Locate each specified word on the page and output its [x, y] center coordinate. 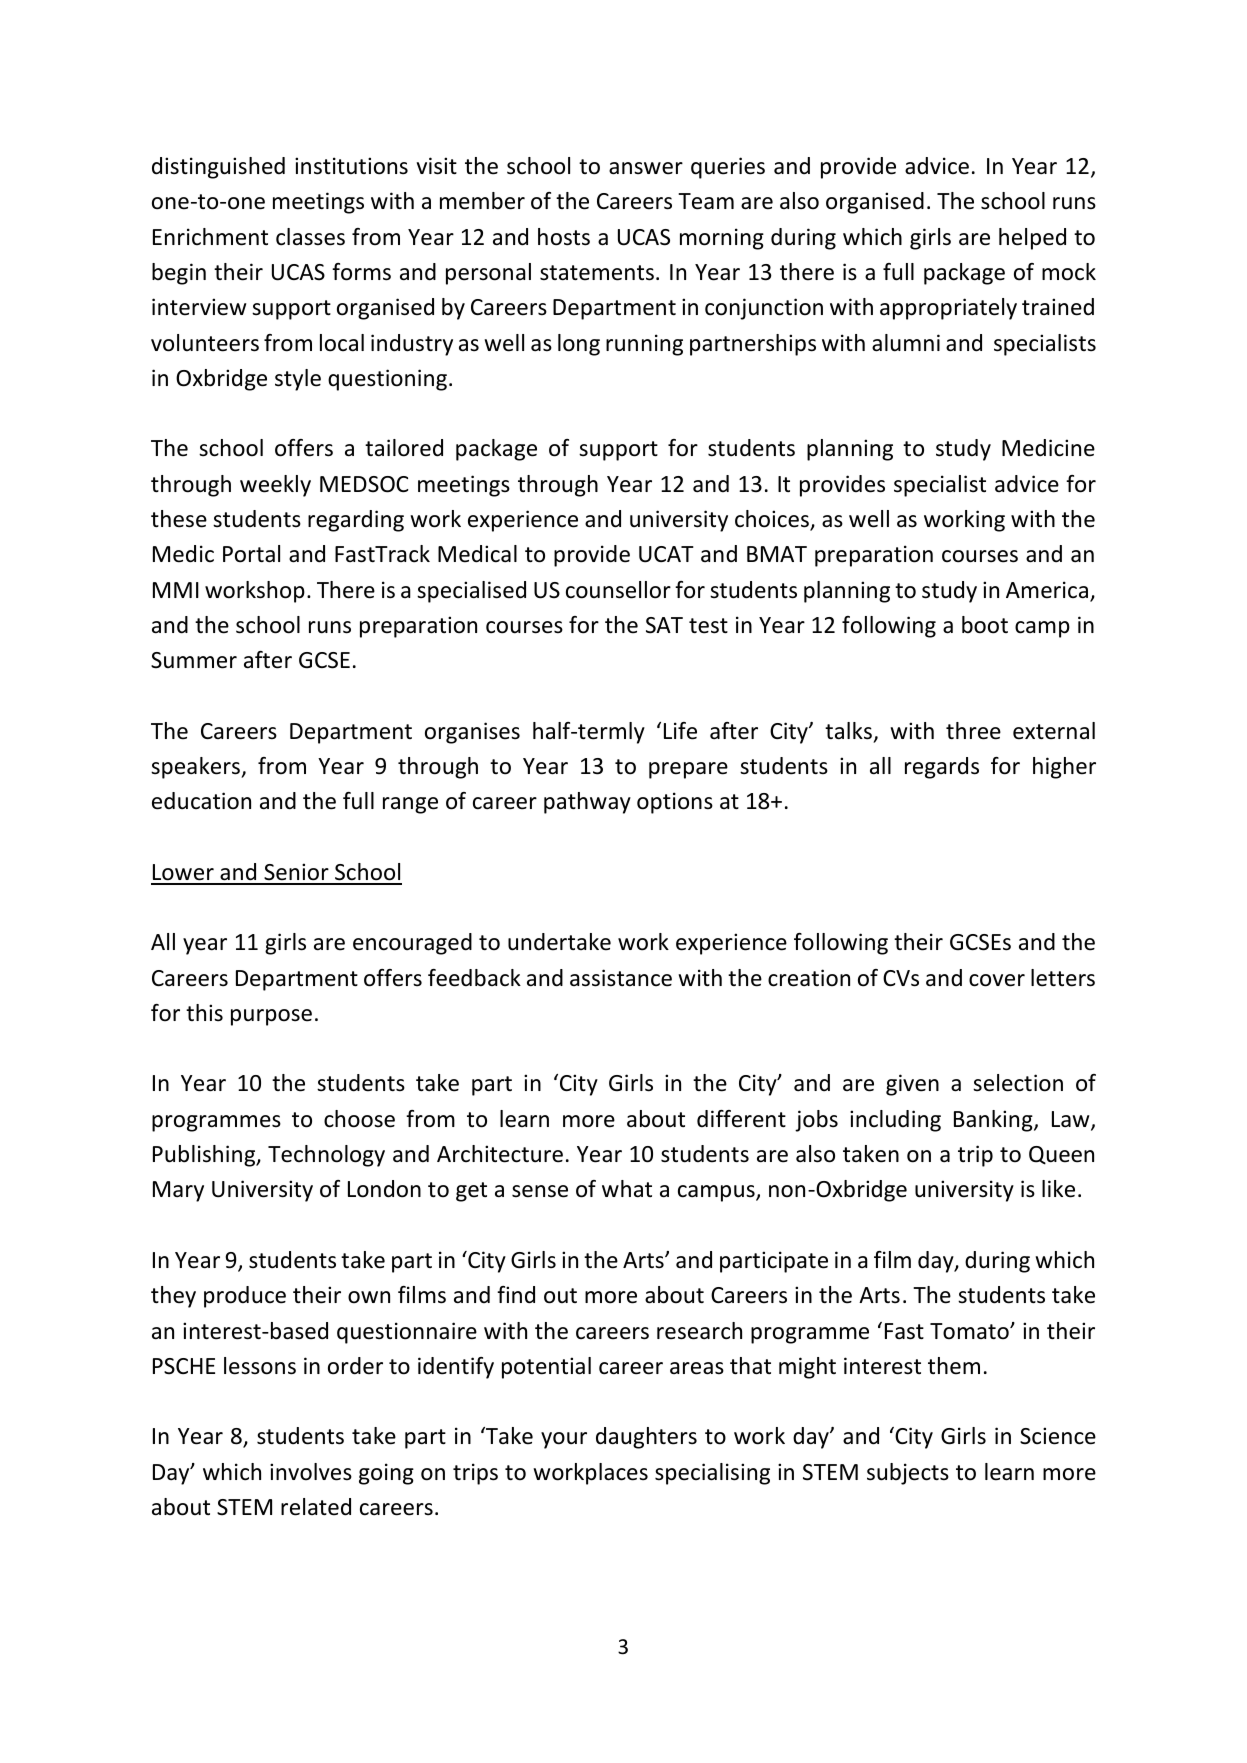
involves [311, 1472]
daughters [646, 1438]
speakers [197, 768]
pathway [587, 803]
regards [942, 768]
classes [310, 237]
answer [646, 168]
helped [1032, 239]
